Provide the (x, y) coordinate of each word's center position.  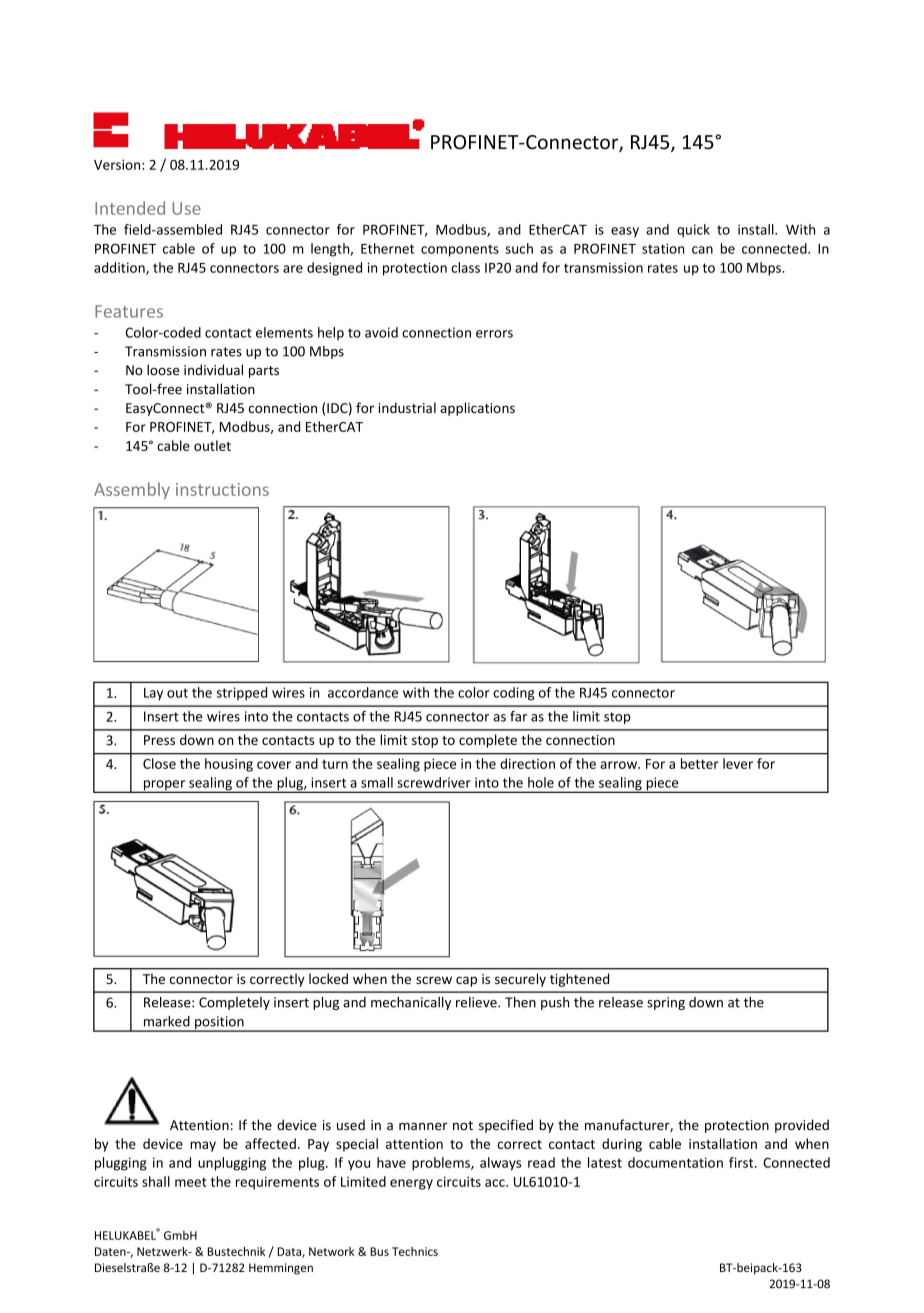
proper (164, 786)
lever (738, 763)
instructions (222, 489)
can (702, 250)
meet (191, 1182)
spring (666, 1003)
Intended (130, 208)
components (460, 250)
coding (513, 694)
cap (466, 981)
